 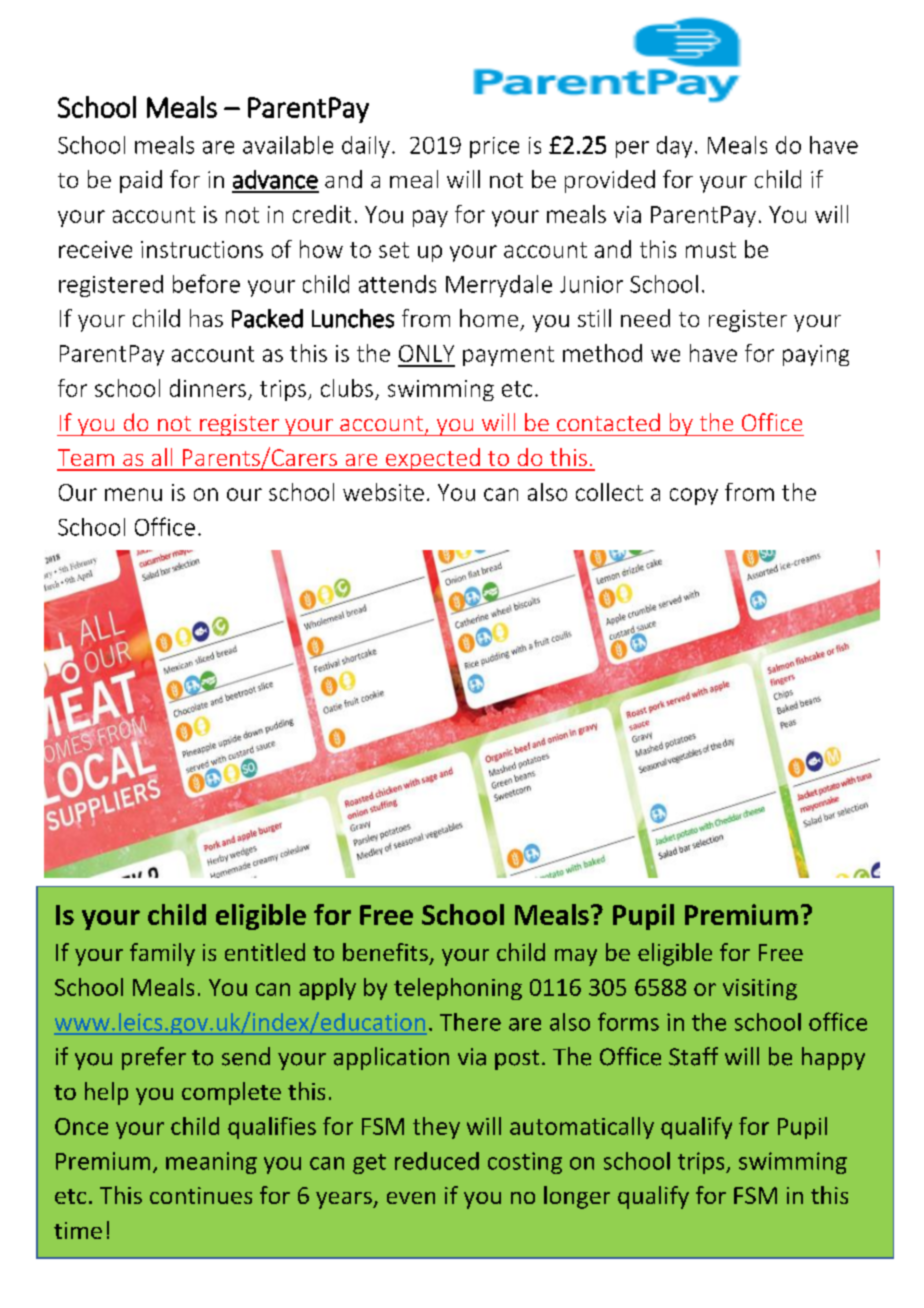 I want to click on even, so click(x=411, y=1198).
